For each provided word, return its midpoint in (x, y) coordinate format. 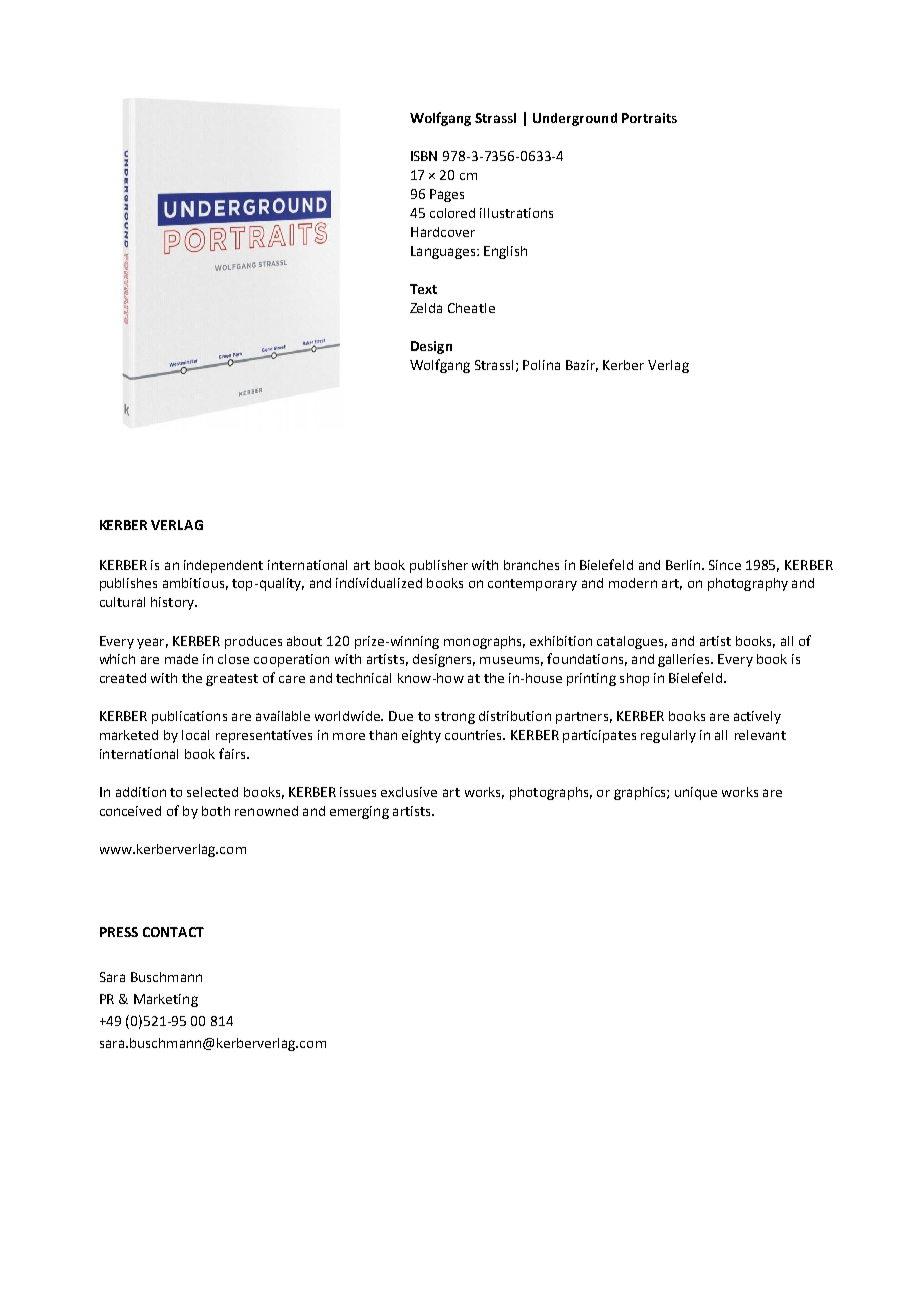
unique (696, 793)
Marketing (166, 1000)
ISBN (424, 156)
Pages (447, 195)
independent (223, 566)
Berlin (684, 565)
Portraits (649, 118)
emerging (359, 812)
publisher (439, 566)
